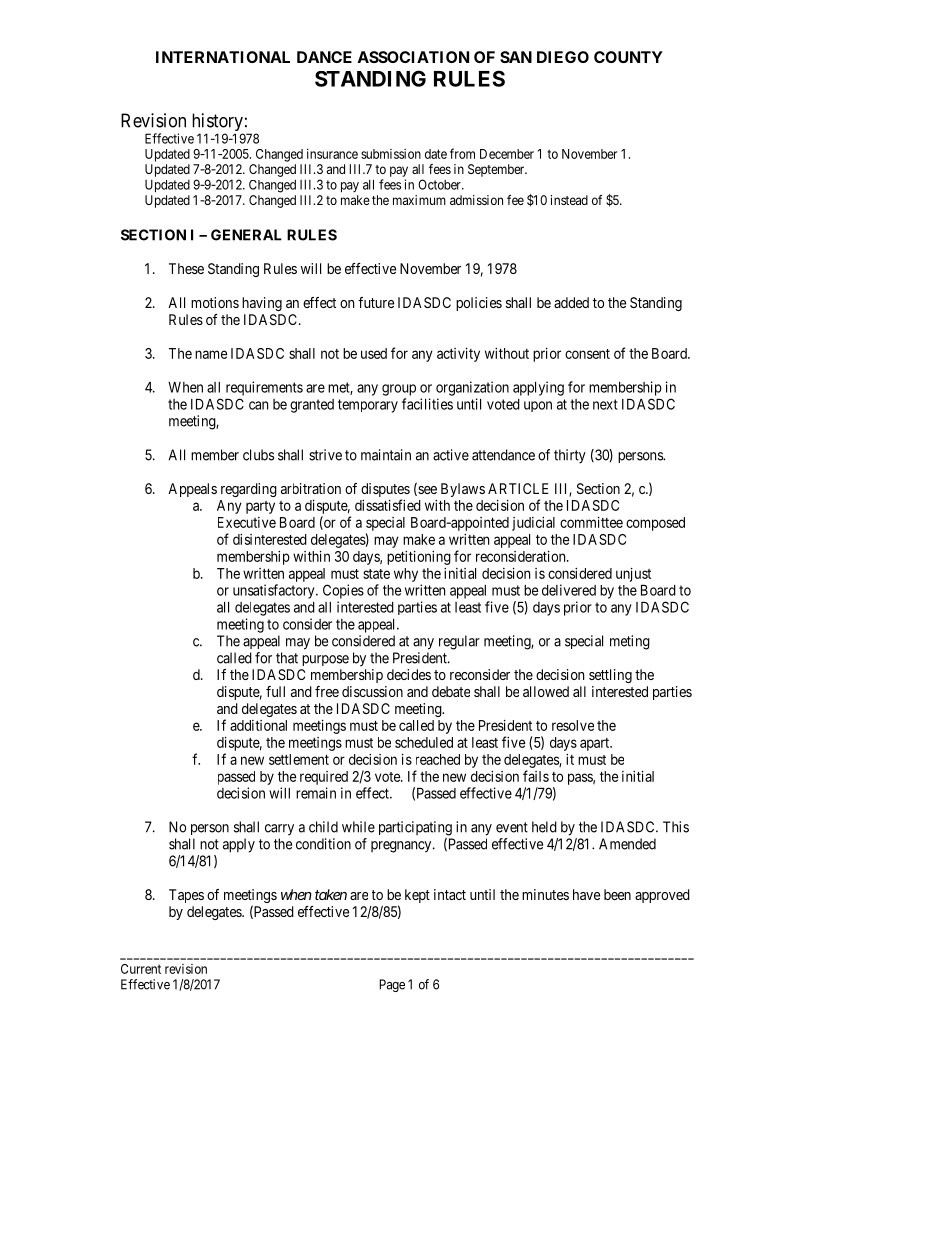 The width and height of the screenshot is (952, 1233). I want to click on Current, so click(141, 969).
